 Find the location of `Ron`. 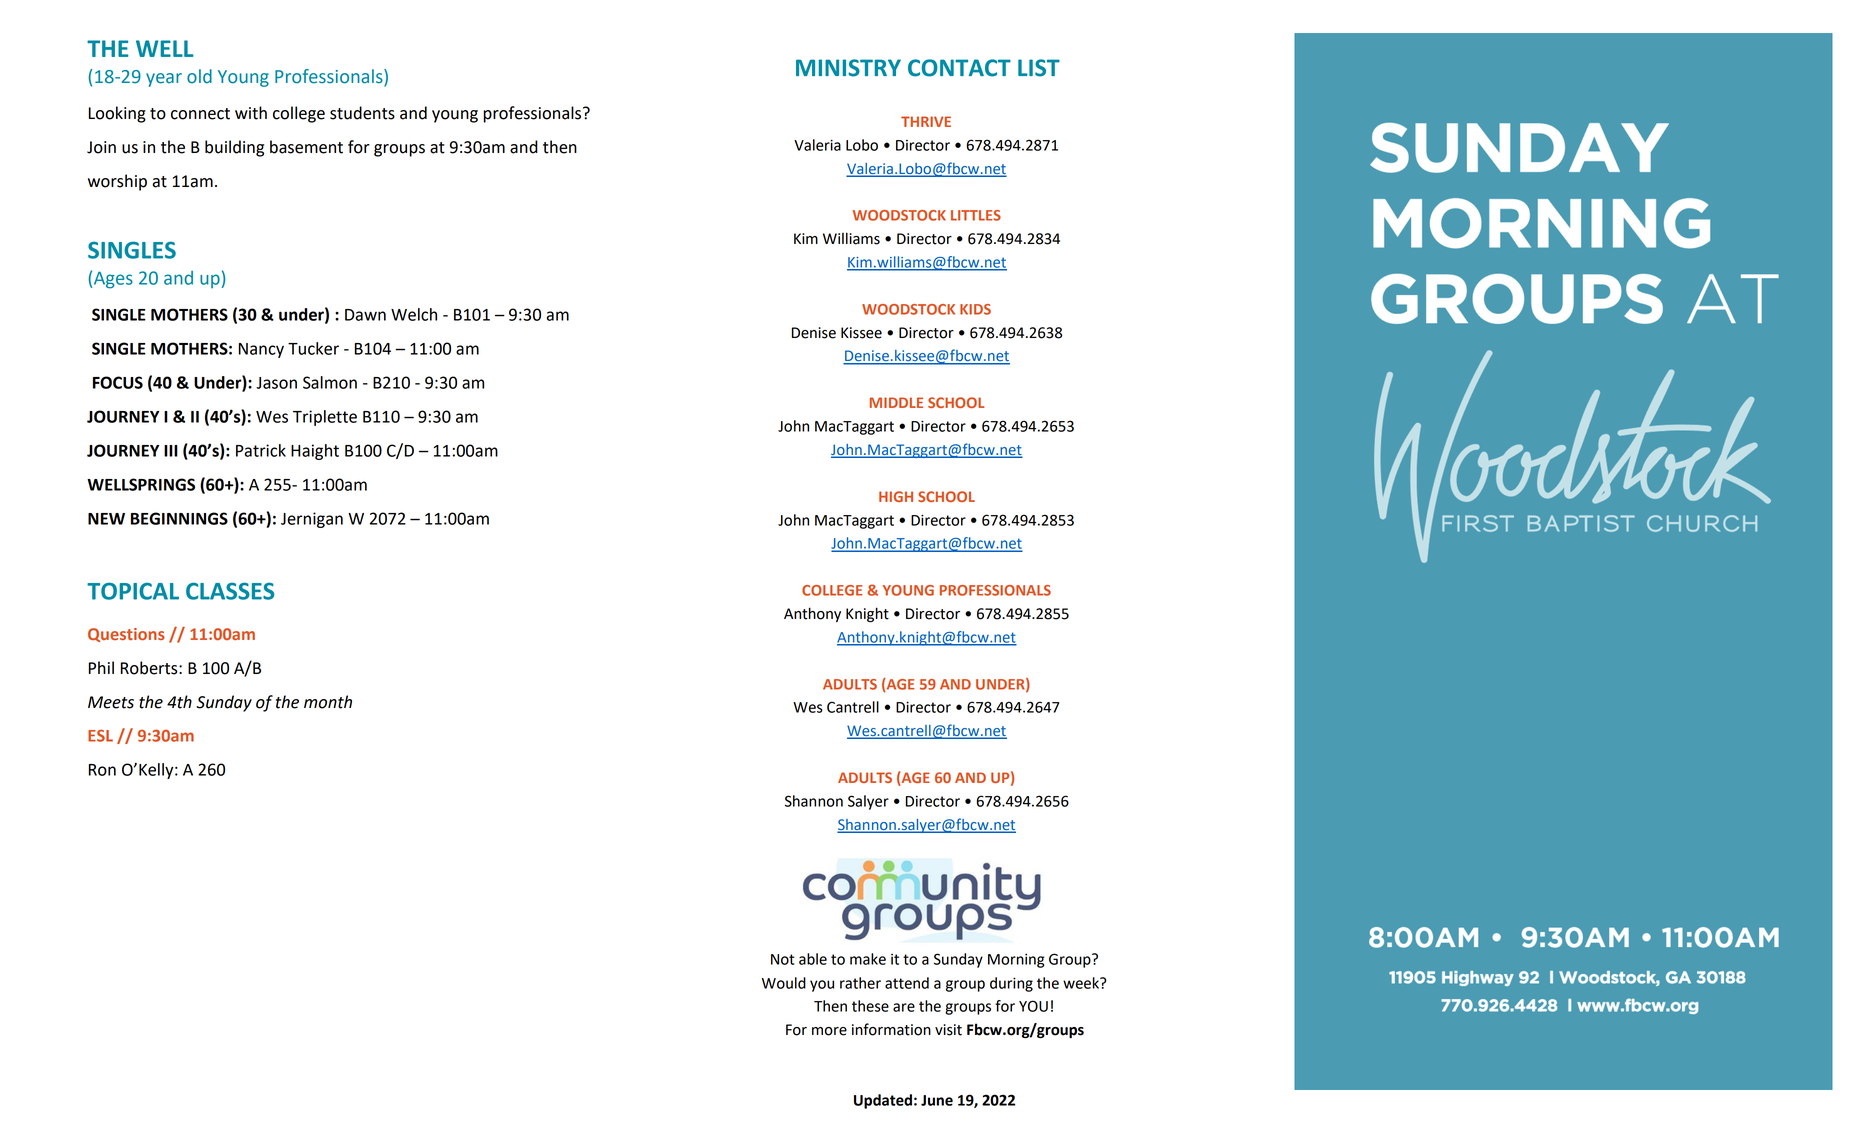

Ron is located at coordinates (102, 770).
